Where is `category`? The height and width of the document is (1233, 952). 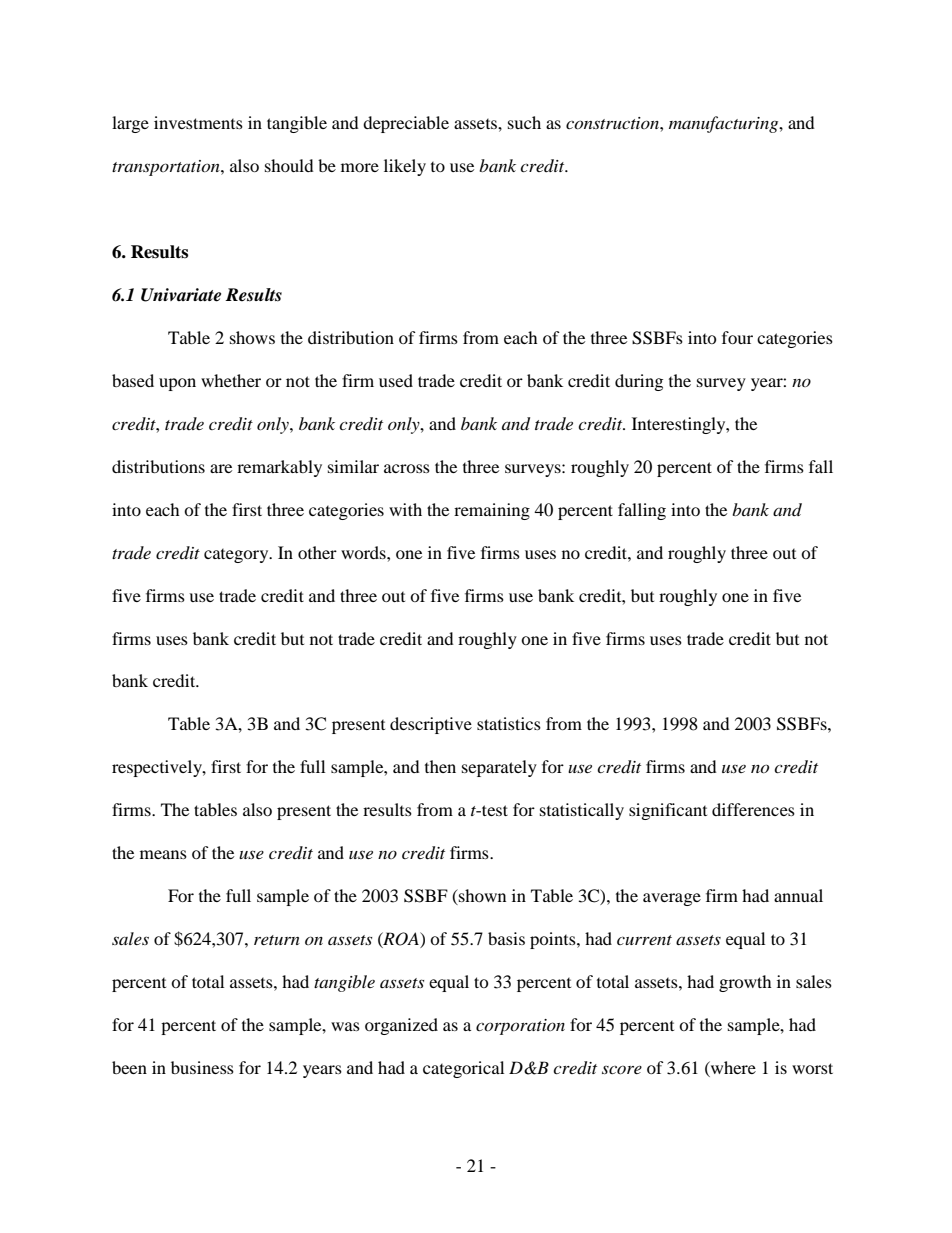
category is located at coordinates (237, 556).
